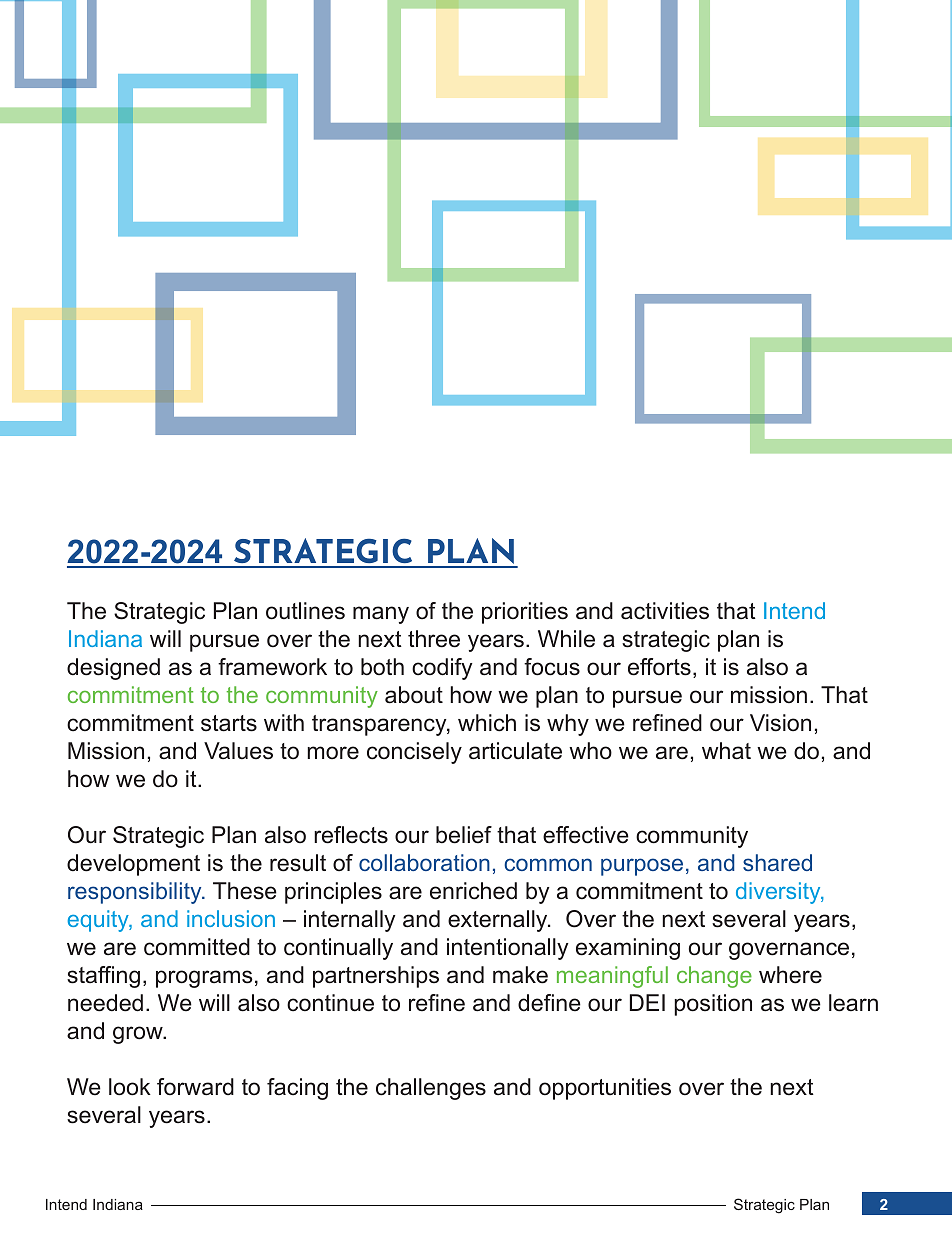 The height and width of the screenshot is (1233, 952). Describe the element at coordinates (195, 1087) in the screenshot. I see `forward` at that location.
